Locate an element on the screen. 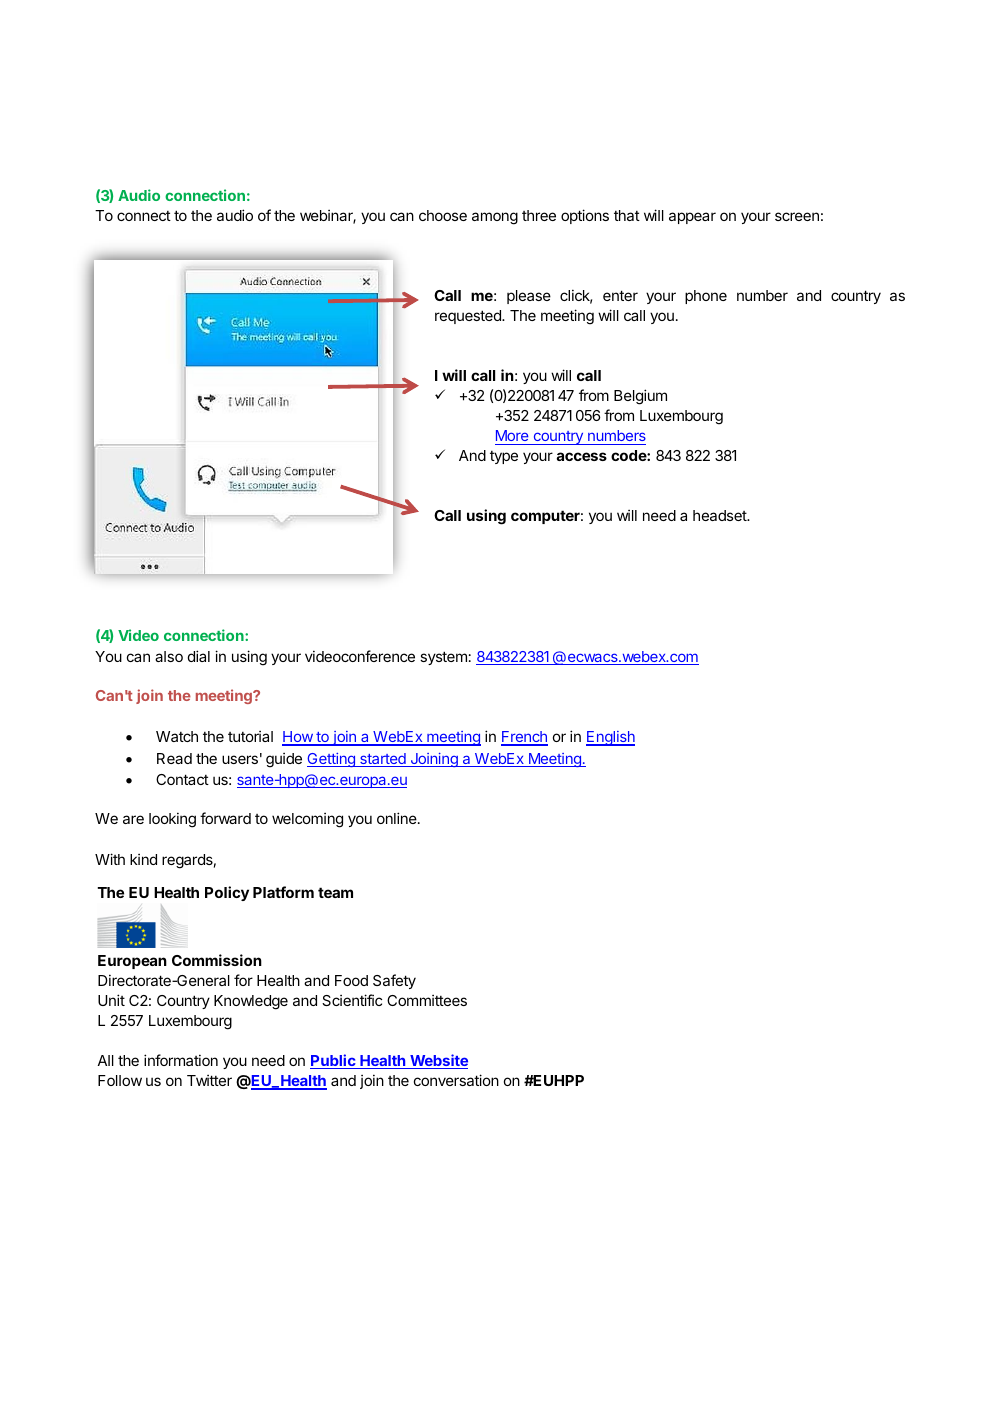 The image size is (1001, 1415). English is located at coordinates (610, 738).
